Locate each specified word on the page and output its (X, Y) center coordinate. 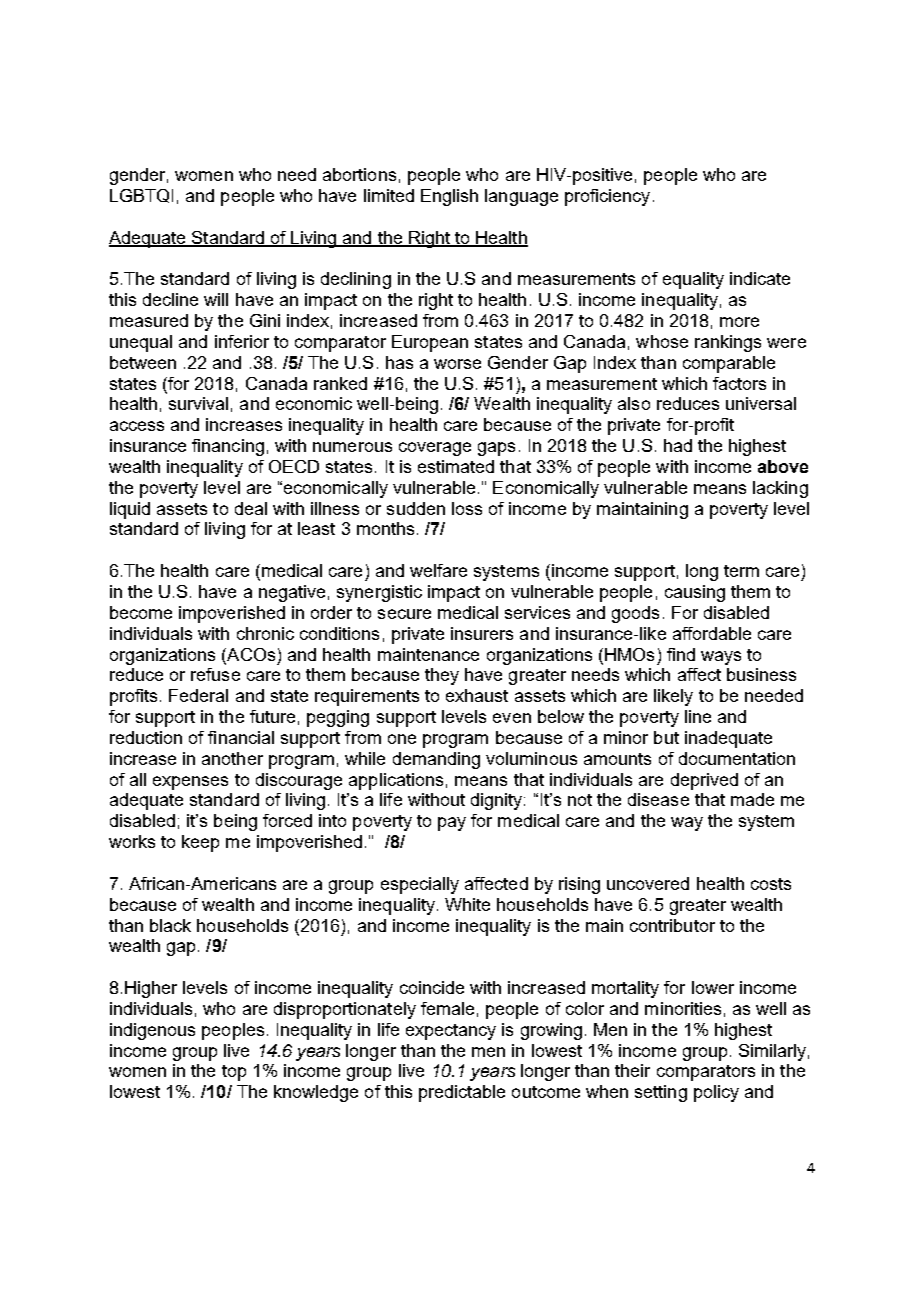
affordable (712, 633)
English (449, 197)
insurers (482, 633)
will (216, 299)
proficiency (607, 197)
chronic (265, 633)
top (234, 1073)
